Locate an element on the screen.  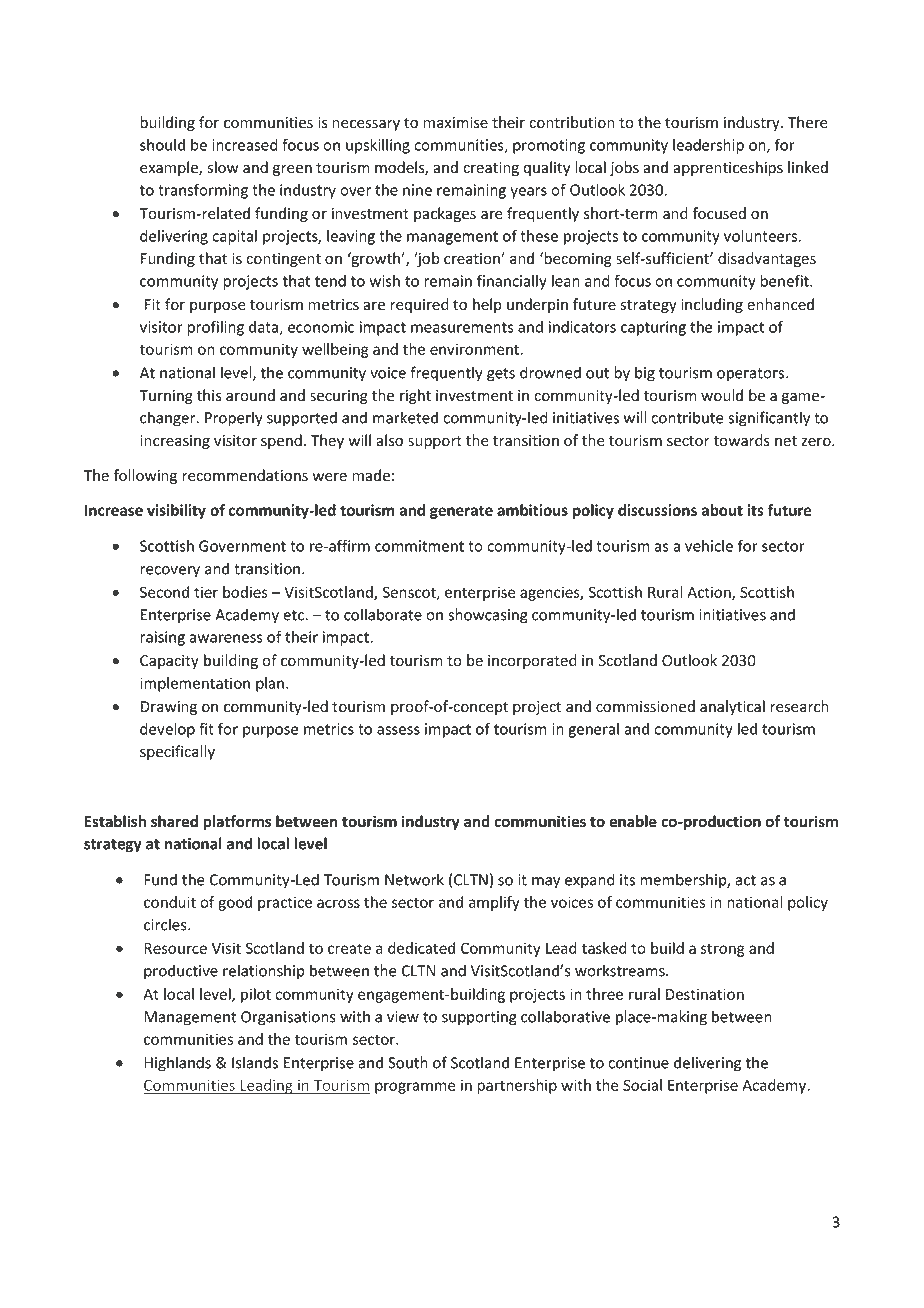
creating is located at coordinates (491, 169).
